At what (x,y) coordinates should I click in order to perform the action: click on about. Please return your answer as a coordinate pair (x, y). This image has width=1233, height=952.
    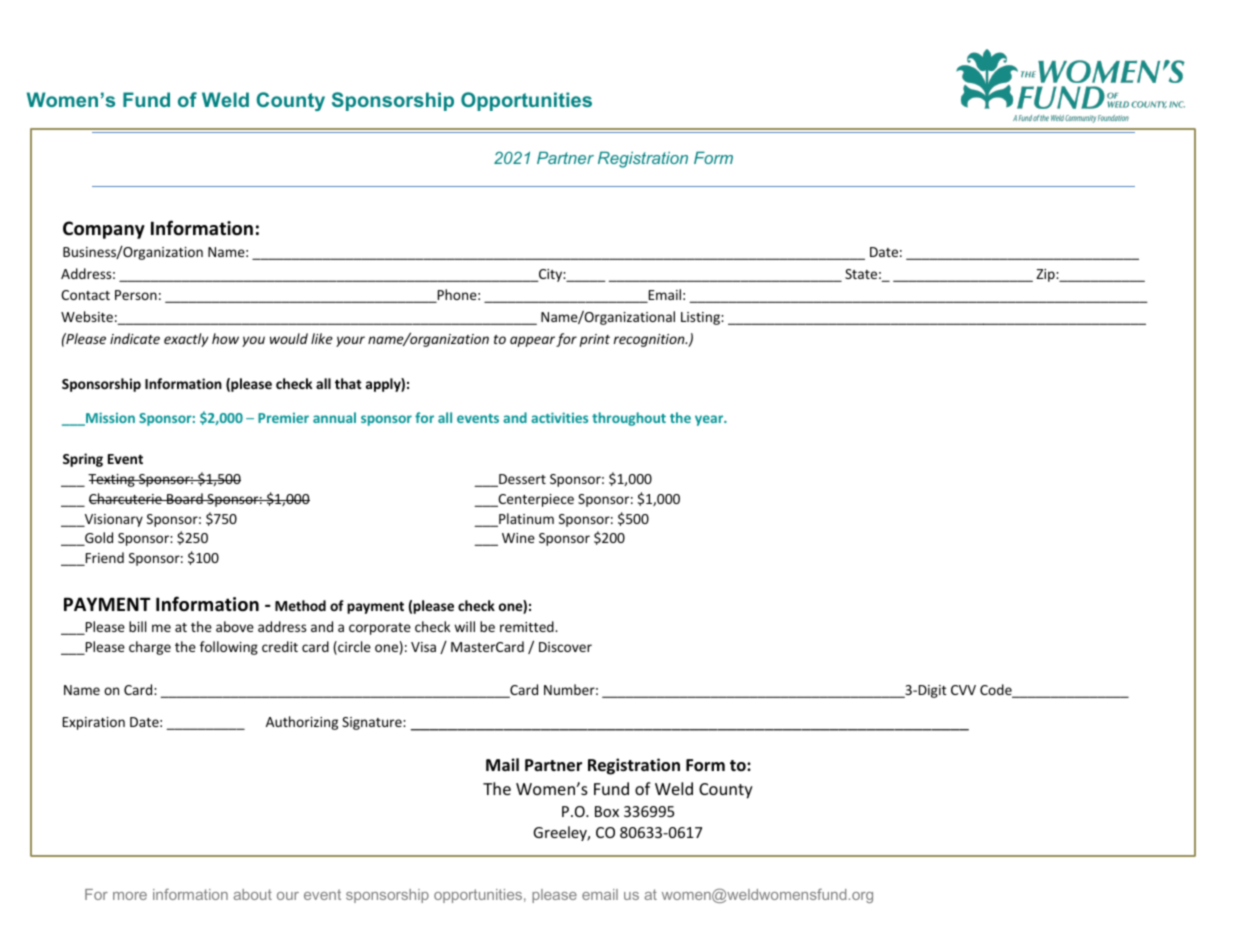
    Looking at the image, I should click on (253, 894).
